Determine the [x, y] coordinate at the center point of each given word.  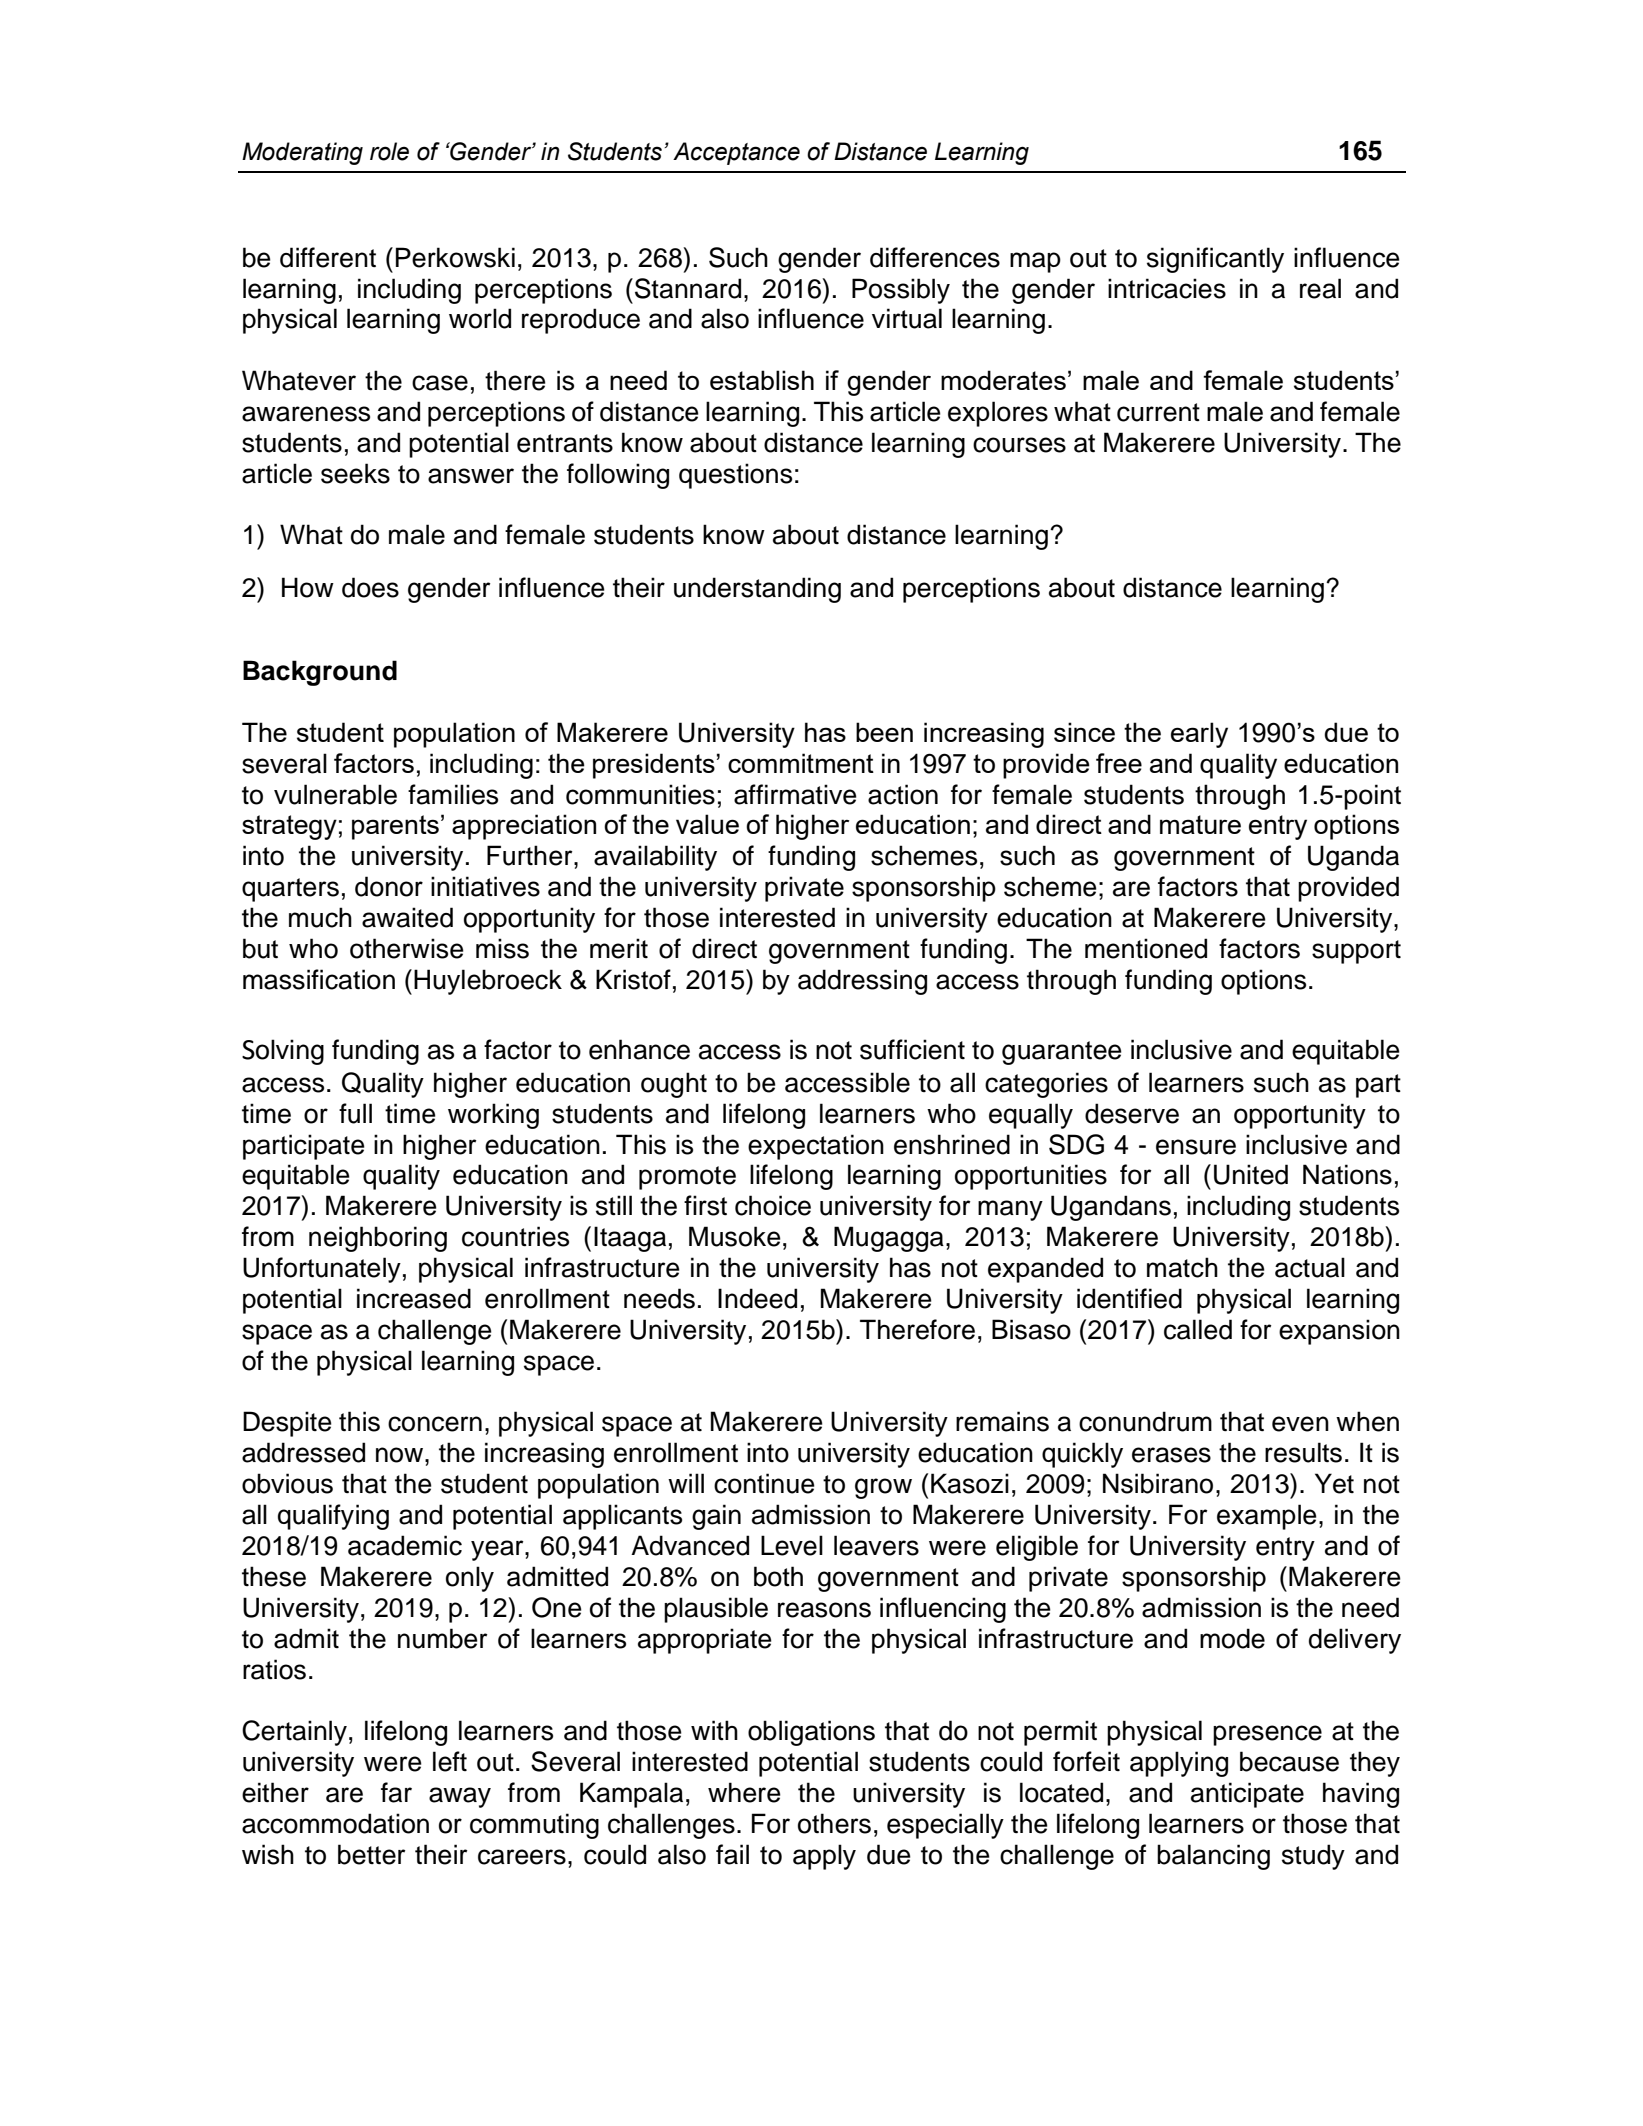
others [834, 1823]
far [396, 1792]
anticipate [1247, 1795]
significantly [1215, 260]
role [389, 151]
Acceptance [736, 153]
